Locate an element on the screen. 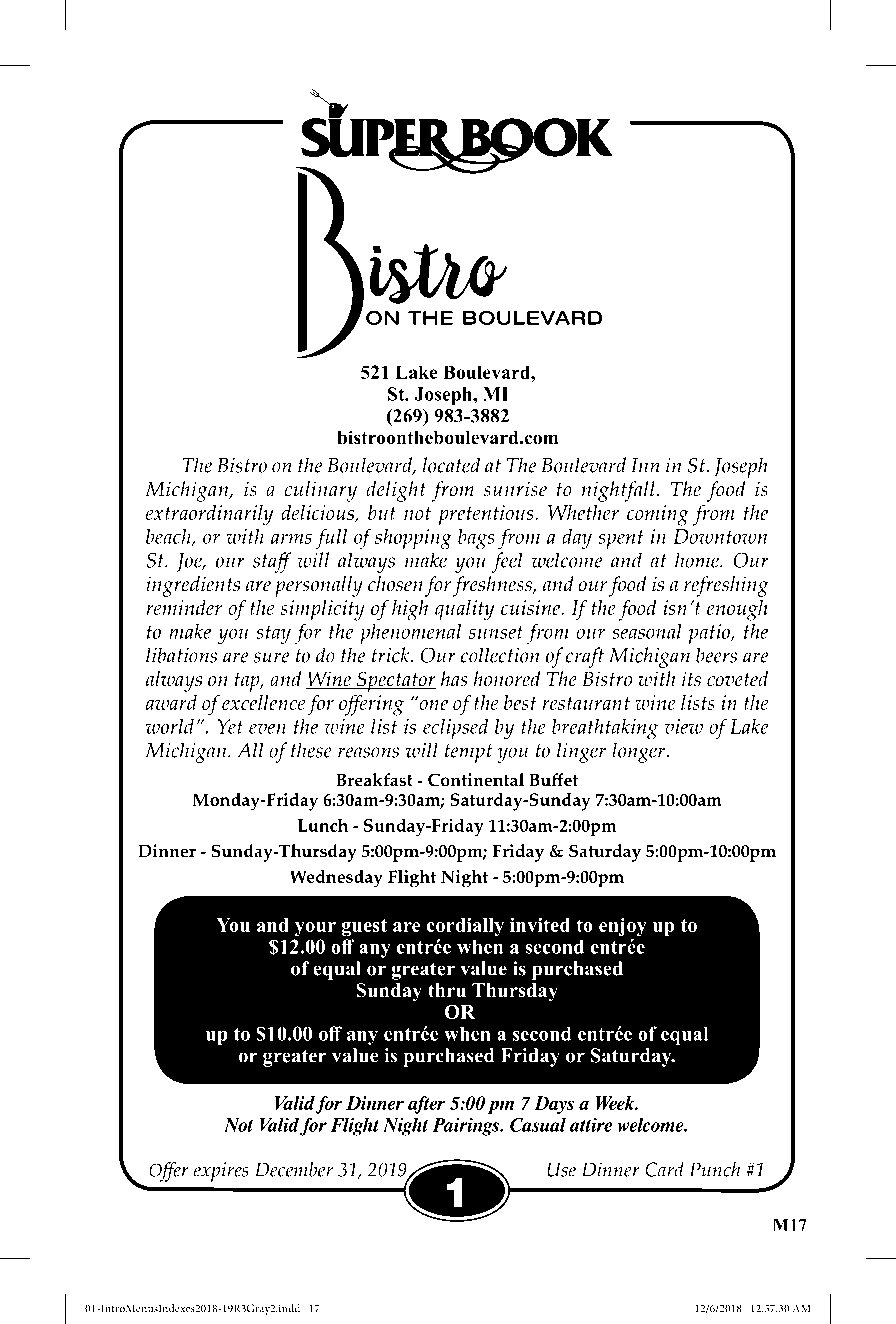 The width and height of the screenshot is (896, 1324). extraordinarily is located at coordinates (210, 515).
